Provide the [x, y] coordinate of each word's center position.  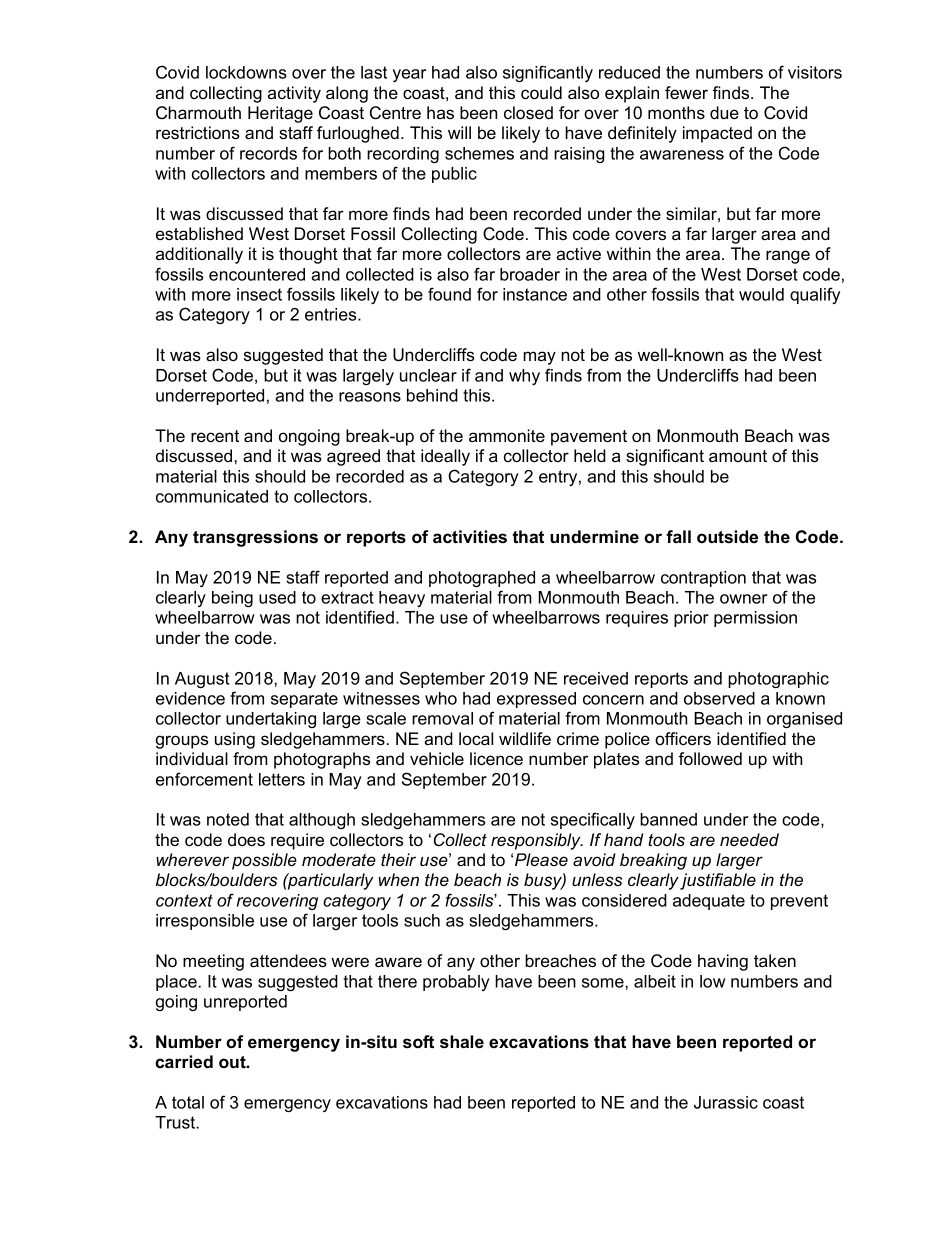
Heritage [280, 114]
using [235, 740]
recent [215, 436]
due [724, 112]
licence [496, 758]
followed [710, 758]
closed [528, 112]
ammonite [507, 435]
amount [738, 456]
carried [184, 1061]
